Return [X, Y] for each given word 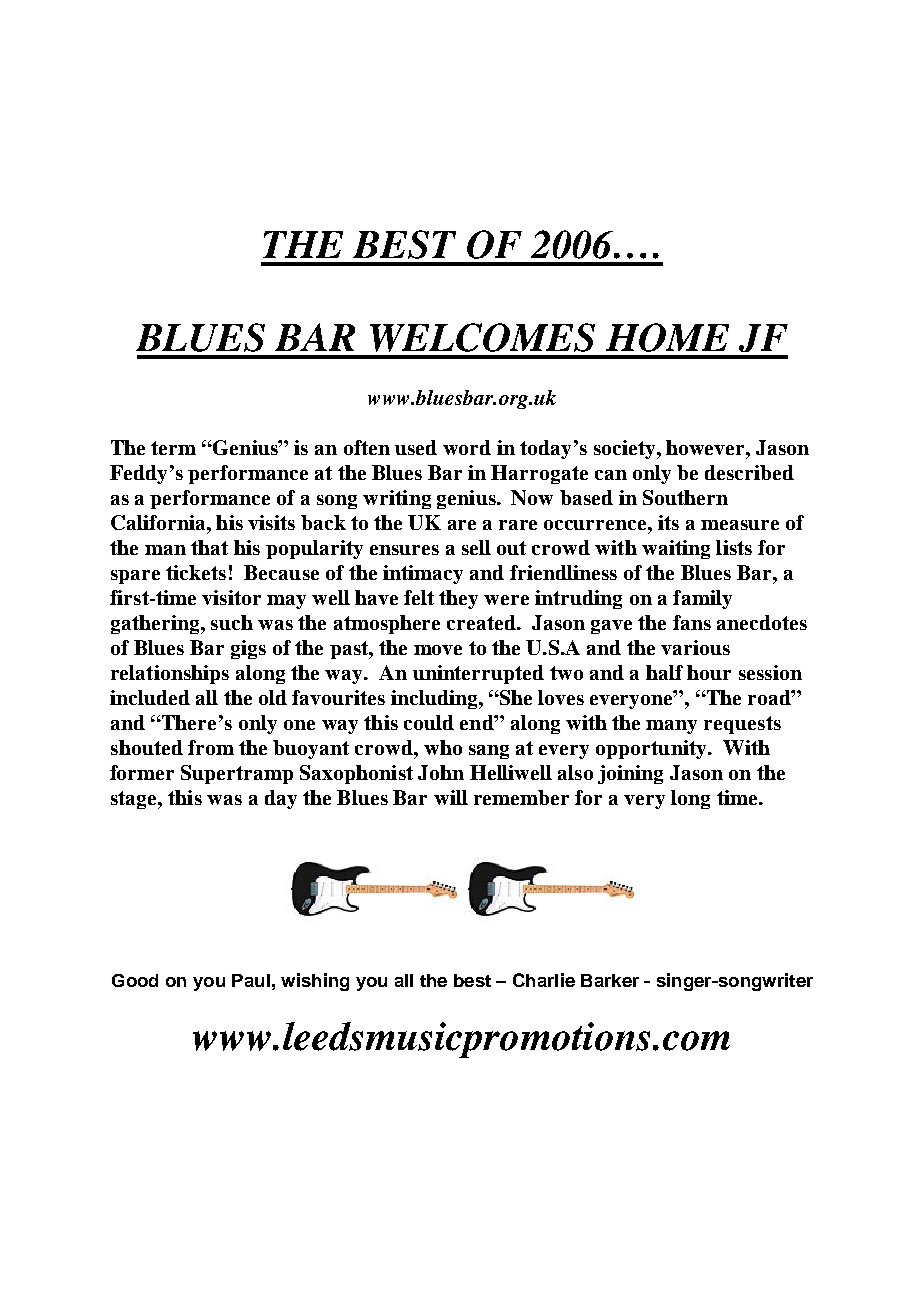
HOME [667, 337]
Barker [610, 980]
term [173, 448]
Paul [251, 980]
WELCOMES [482, 337]
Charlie [544, 980]
